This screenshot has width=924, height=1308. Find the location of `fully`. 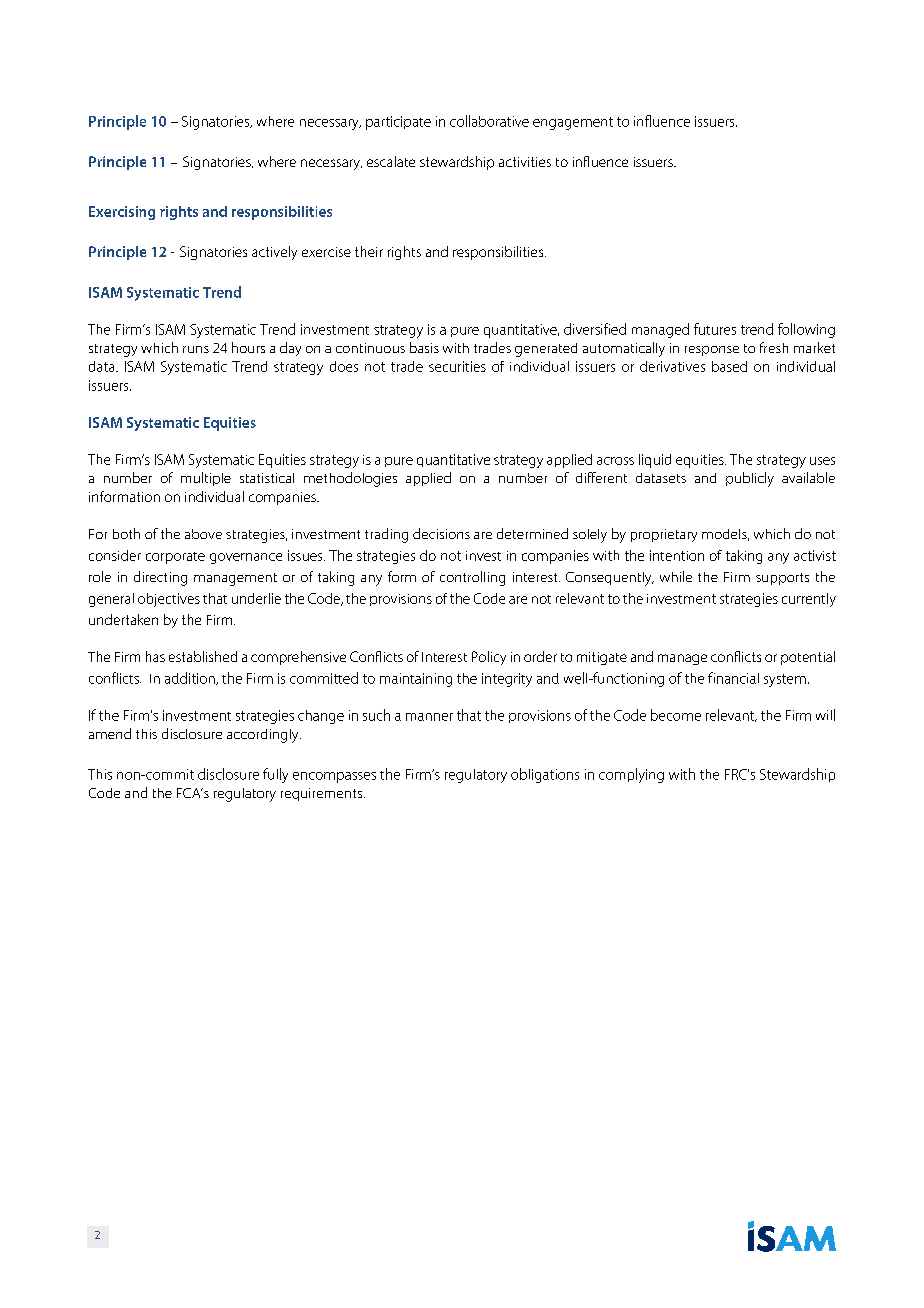

fully is located at coordinates (275, 775).
